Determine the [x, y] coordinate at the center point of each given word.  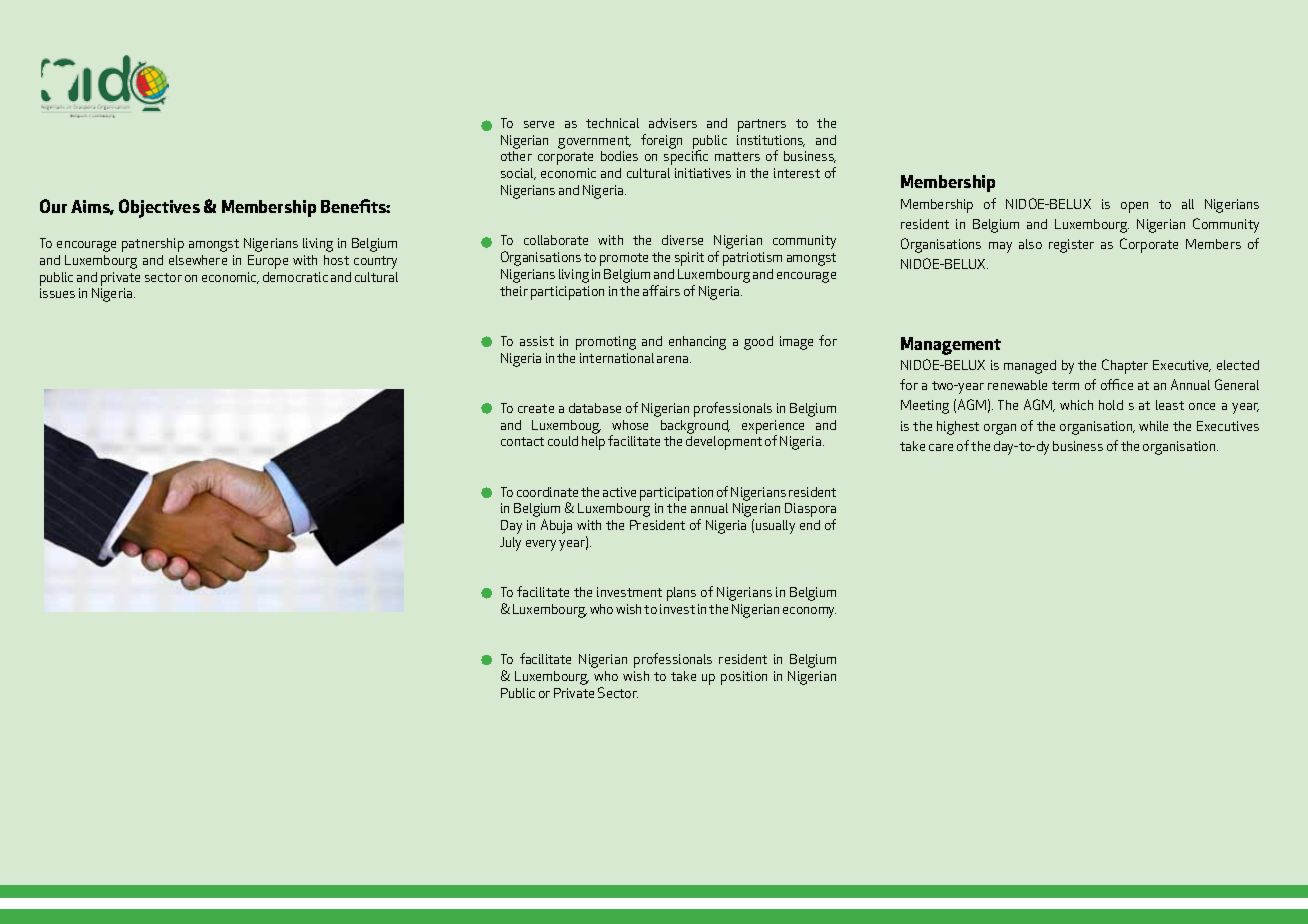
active [619, 492]
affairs [661, 290]
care [941, 447]
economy [809, 612]
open [1134, 207]
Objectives [159, 208]
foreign [661, 141]
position [744, 678]
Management [951, 346]
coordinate [547, 492]
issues [57, 293]
